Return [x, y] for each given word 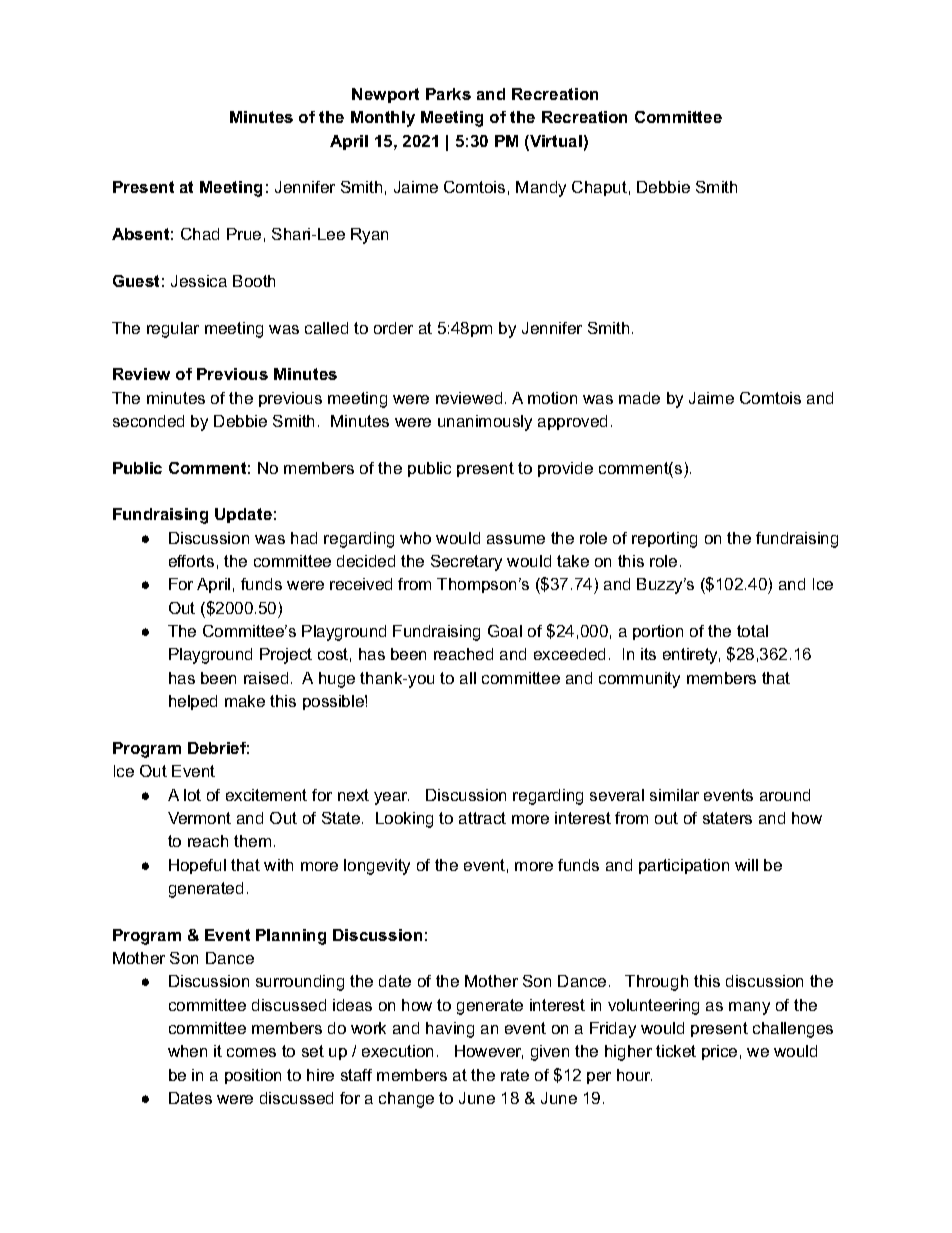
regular [173, 330]
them [252, 841]
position [253, 1076]
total [752, 631]
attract [482, 818]
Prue [244, 234]
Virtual [555, 142]
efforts [191, 561]
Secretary [466, 563]
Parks [448, 94]
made [639, 398]
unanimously [485, 423]
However [489, 1052]
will [746, 865]
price [719, 1052]
